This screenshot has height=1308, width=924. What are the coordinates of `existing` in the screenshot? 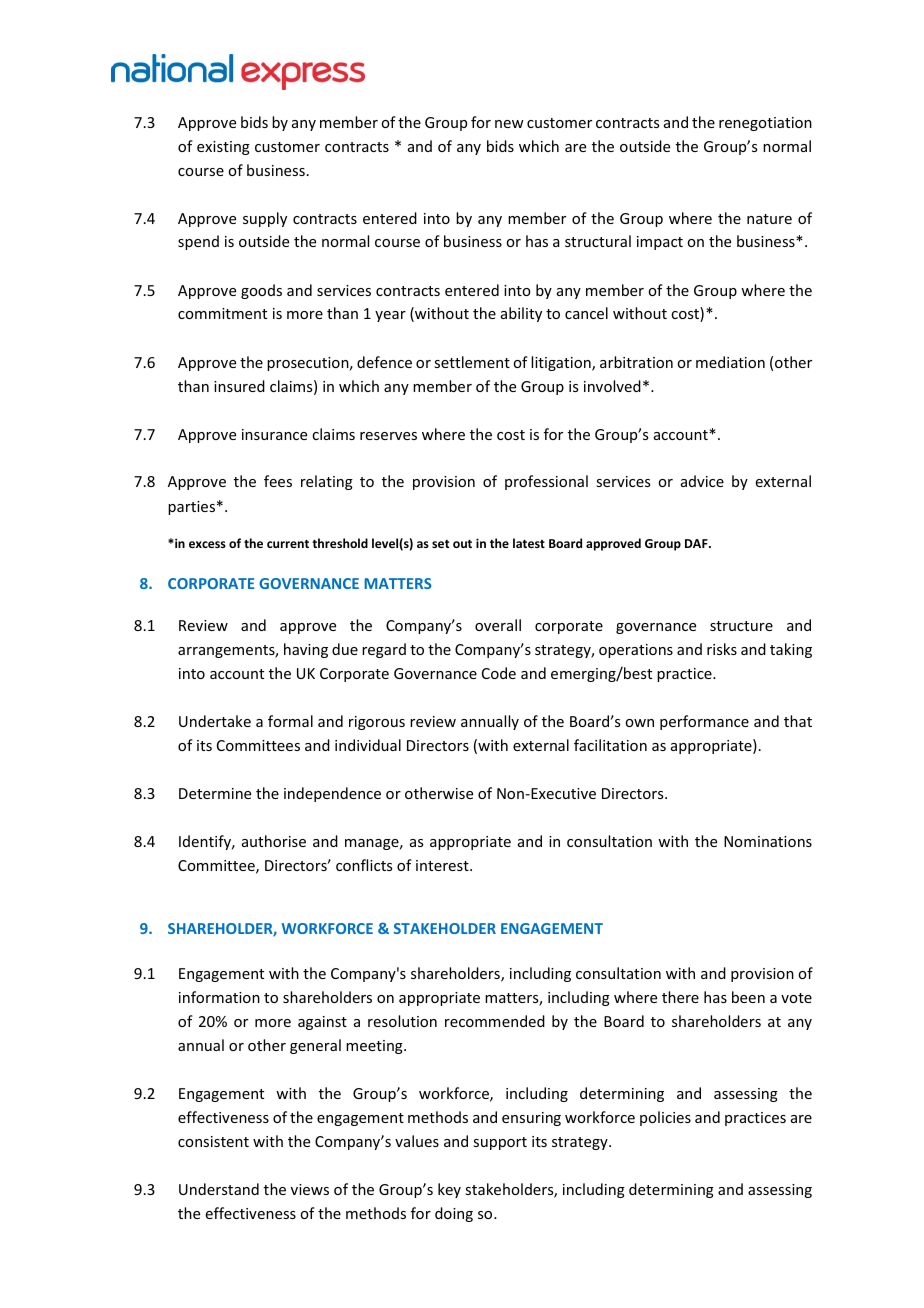 It's located at (223, 148).
